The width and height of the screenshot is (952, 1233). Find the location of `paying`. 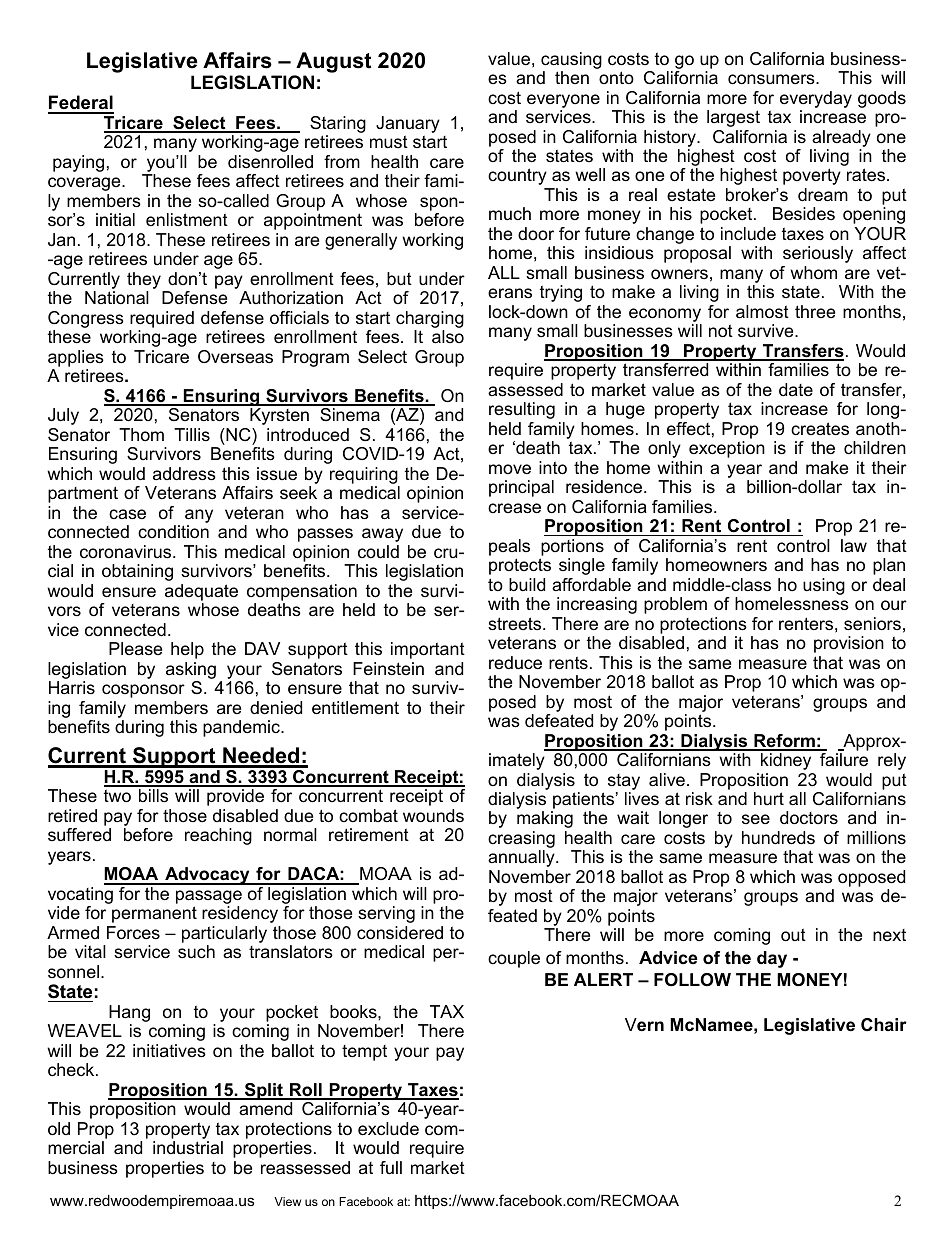

paying is located at coordinates (78, 163).
